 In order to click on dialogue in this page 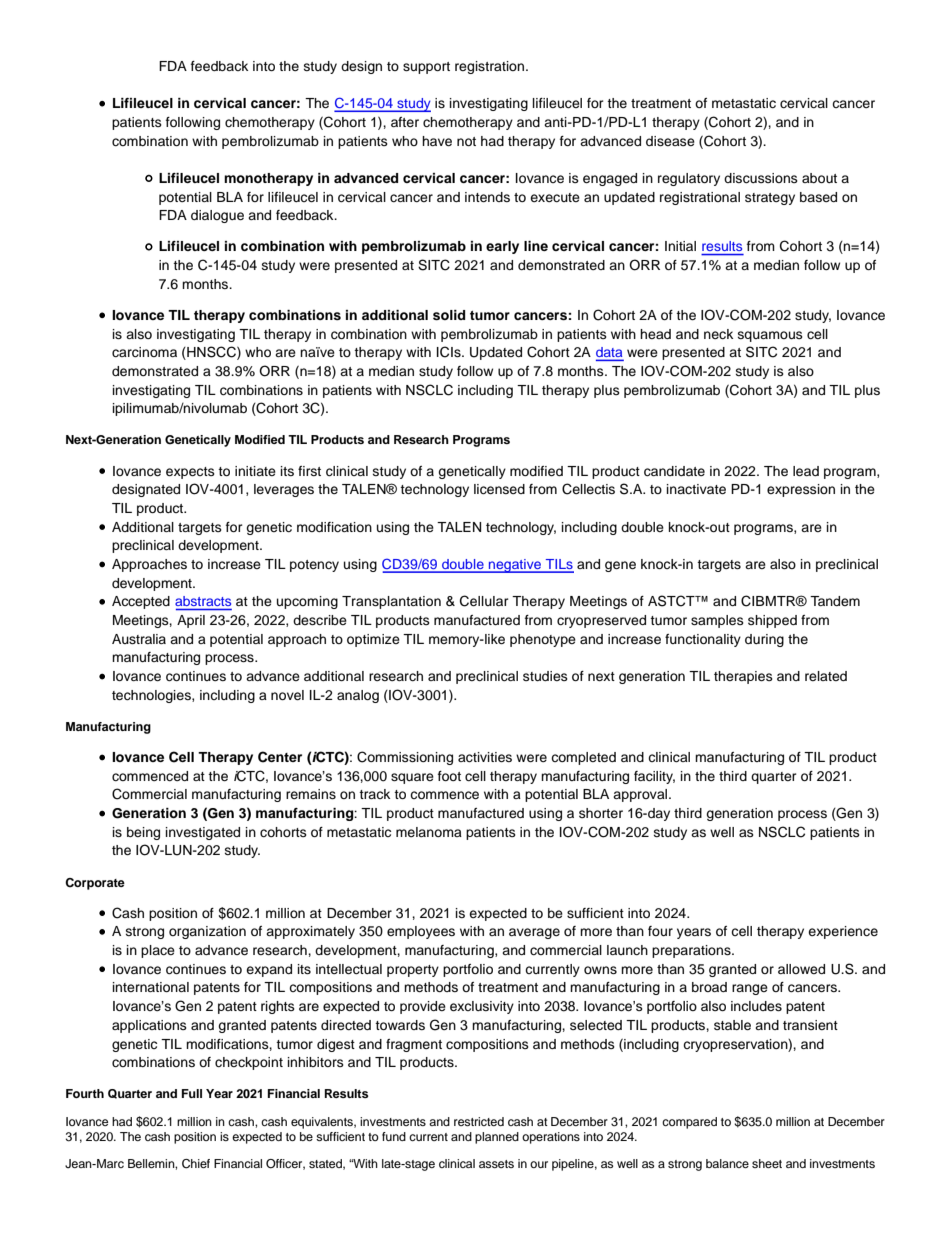, I will do `click(217, 216)`.
